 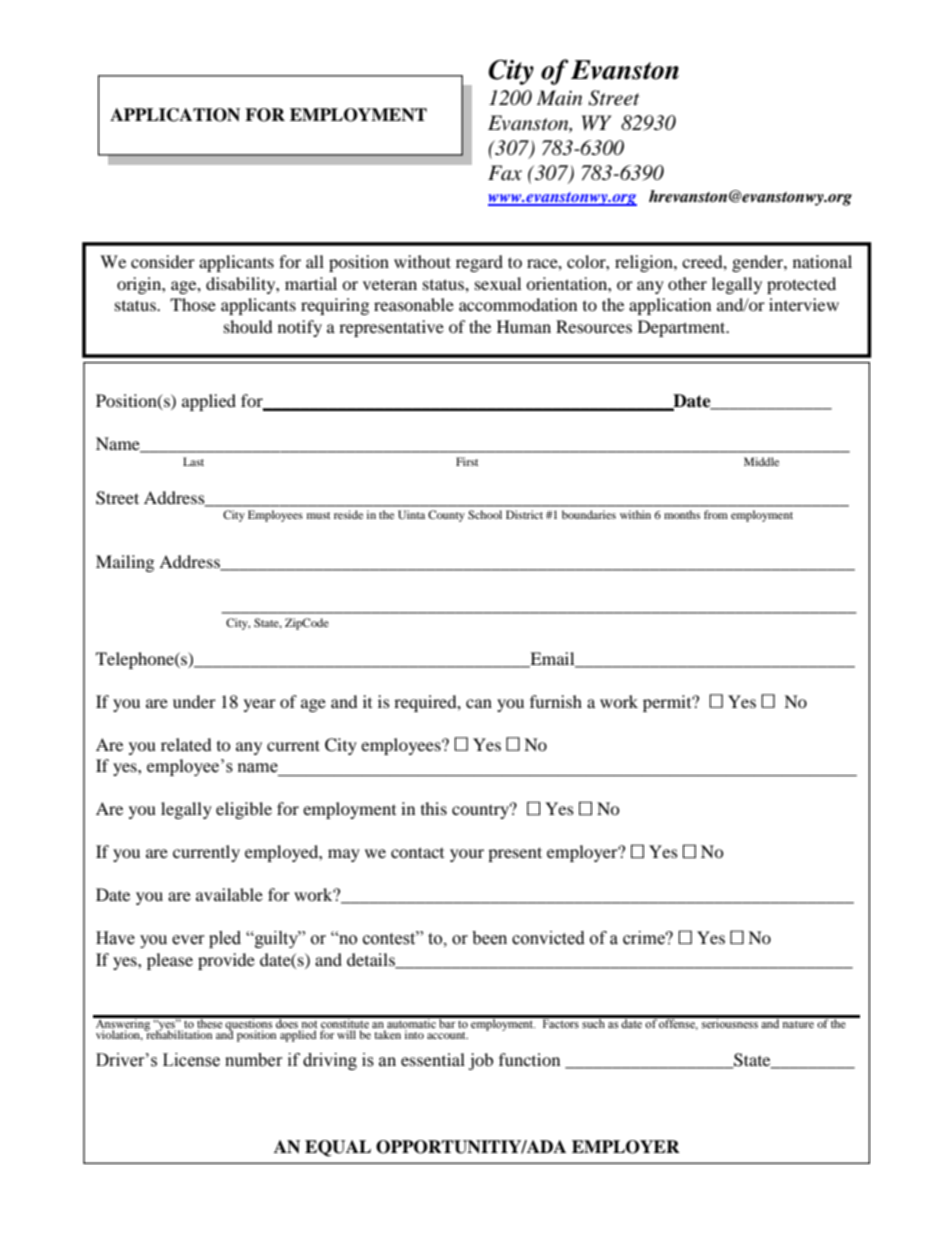 I want to click on Human, so click(x=524, y=326).
